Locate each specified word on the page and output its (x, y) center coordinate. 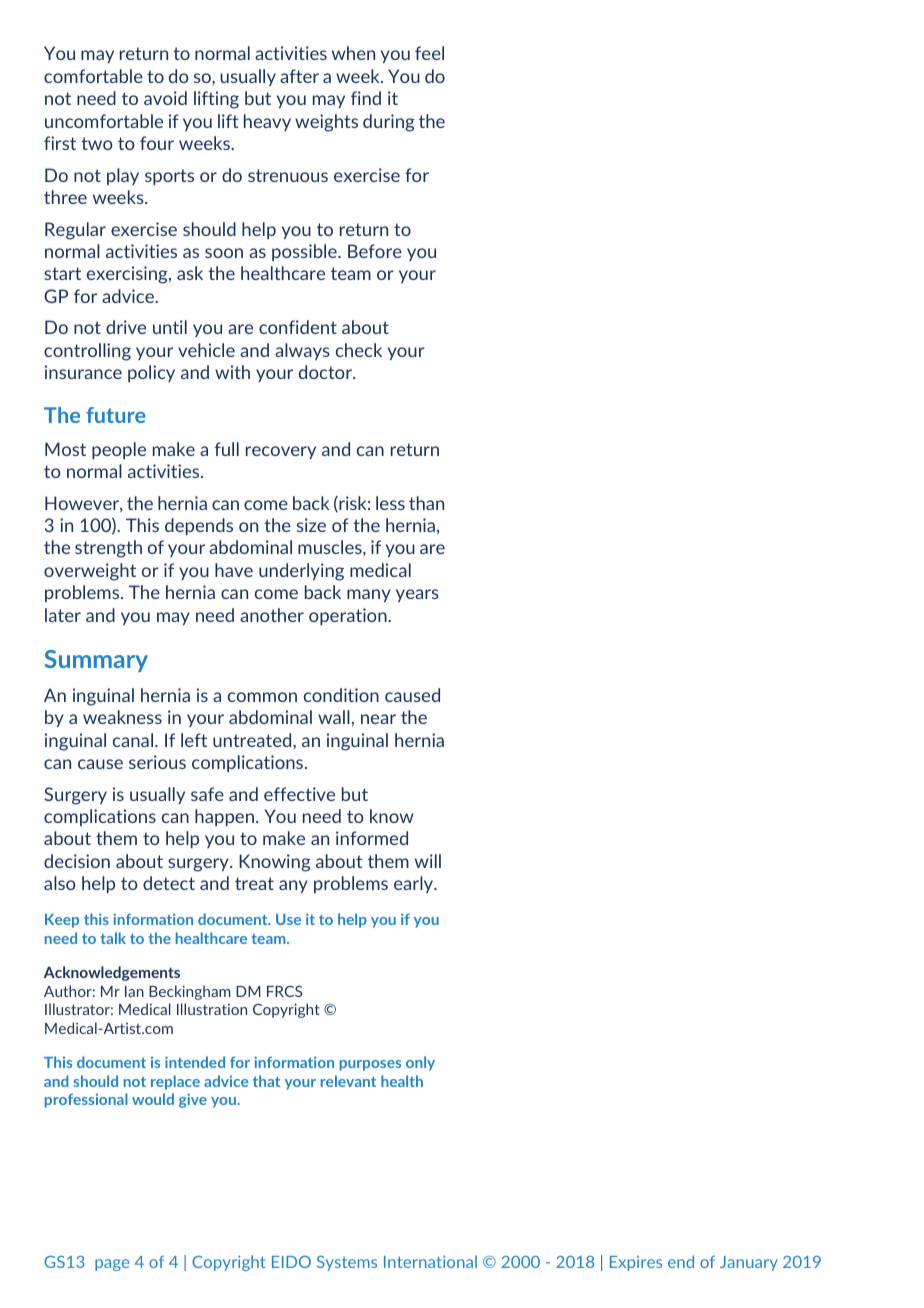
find (366, 98)
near (378, 719)
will (428, 861)
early (415, 884)
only (420, 1063)
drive (126, 327)
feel (429, 53)
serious (157, 762)
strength (108, 549)
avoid (165, 98)
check (359, 350)
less (390, 503)
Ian (134, 991)
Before (375, 251)
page (112, 1265)
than (426, 503)
